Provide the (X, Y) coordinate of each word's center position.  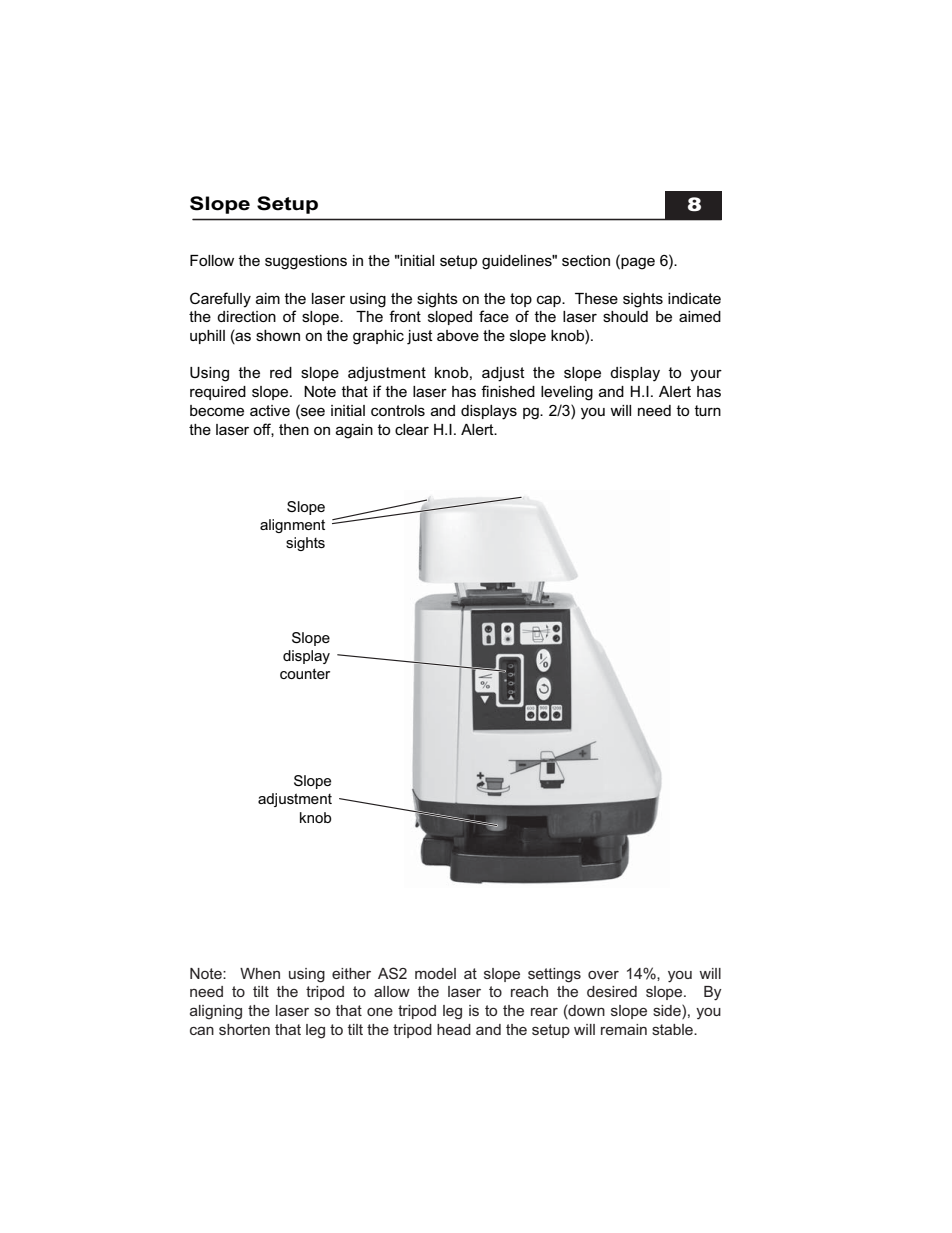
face (494, 316)
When (260, 973)
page (637, 263)
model (435, 973)
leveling (567, 393)
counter (305, 673)
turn (707, 410)
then (294, 429)
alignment (292, 526)
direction (246, 316)
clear (412, 429)
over (603, 975)
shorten (244, 1029)
